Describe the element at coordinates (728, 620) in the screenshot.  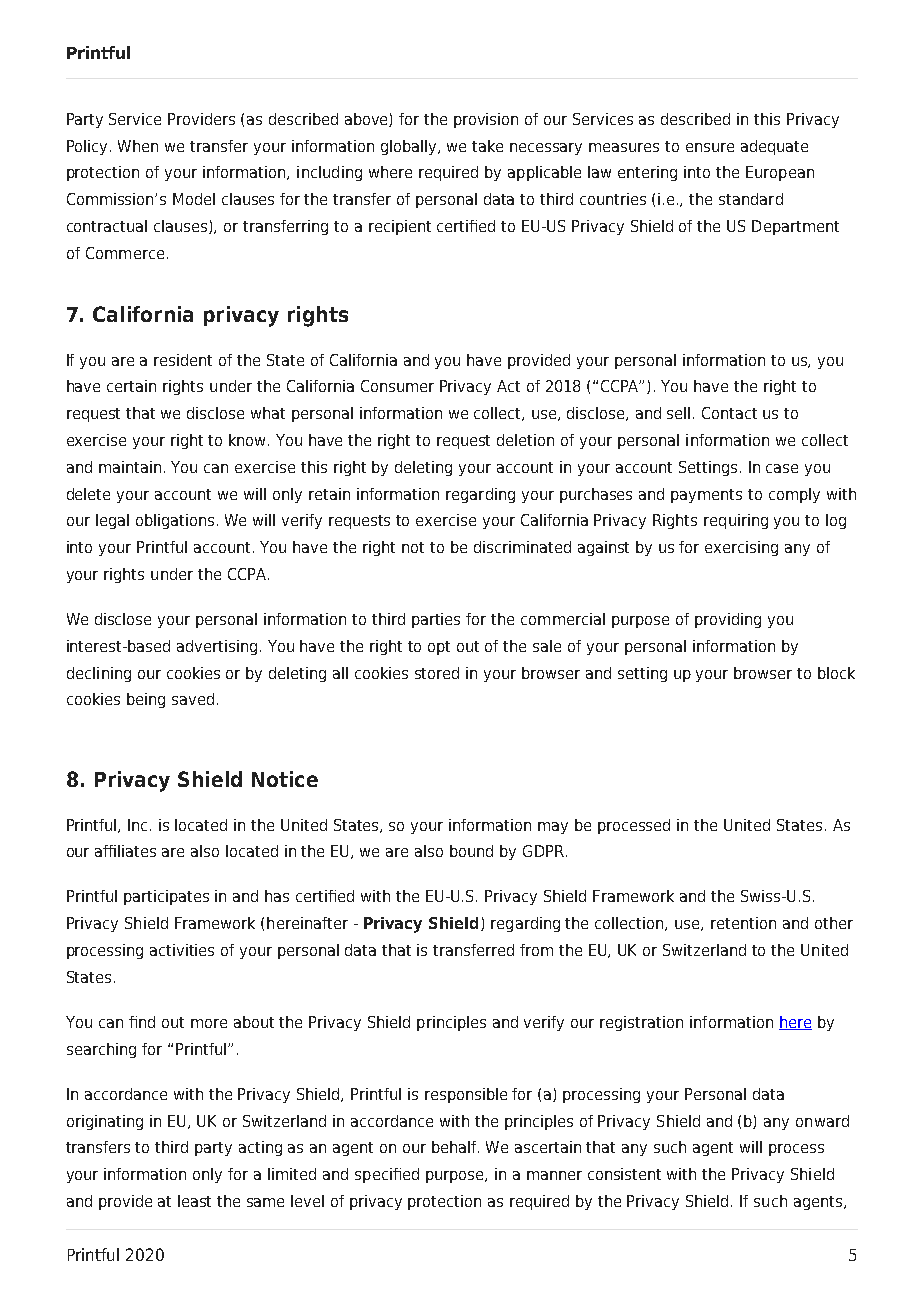
I see `providing` at that location.
